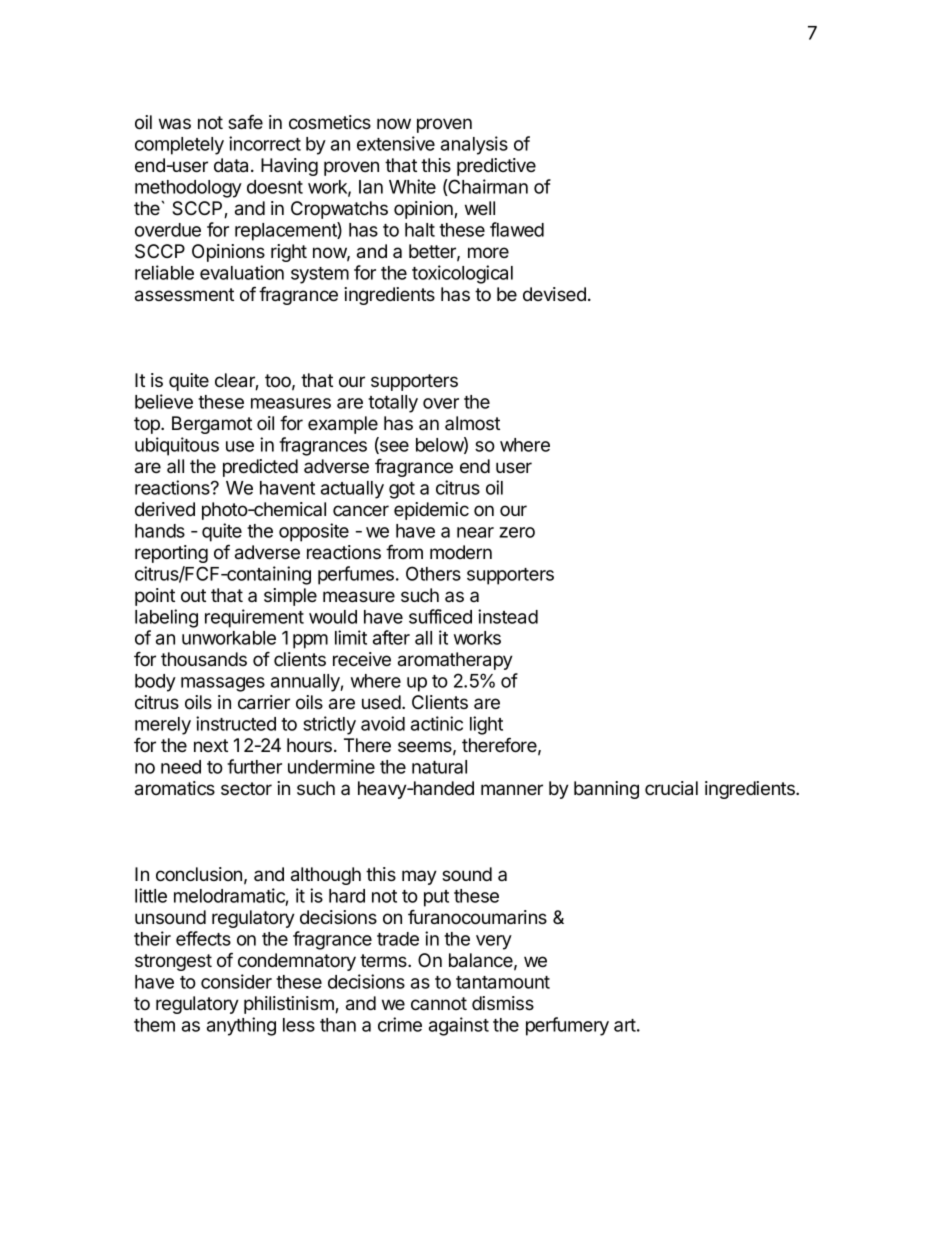 The height and width of the page is (1233, 952). What do you see at coordinates (396, 143) in the page?
I see `extensive` at bounding box center [396, 143].
